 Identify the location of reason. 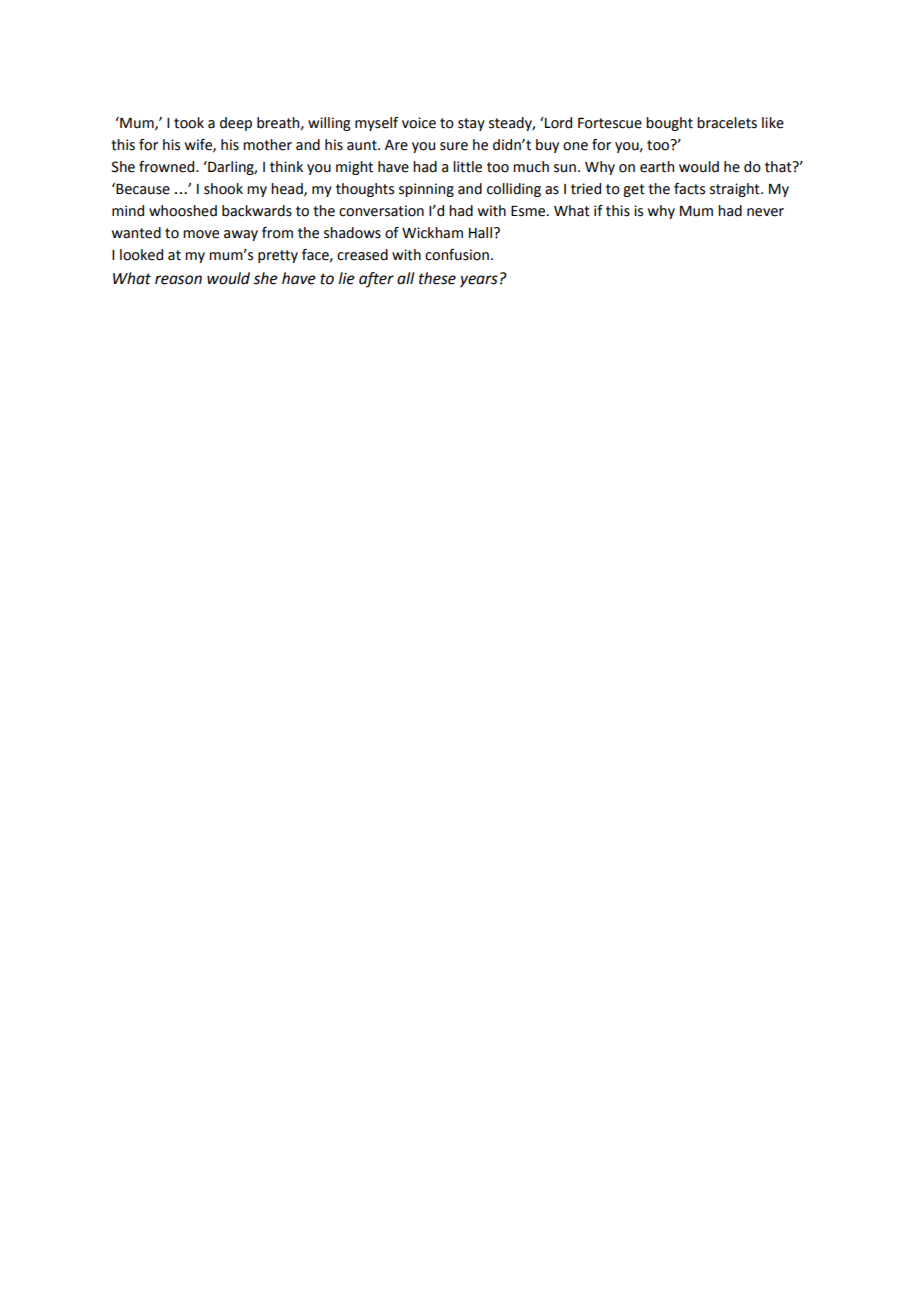
(178, 280).
